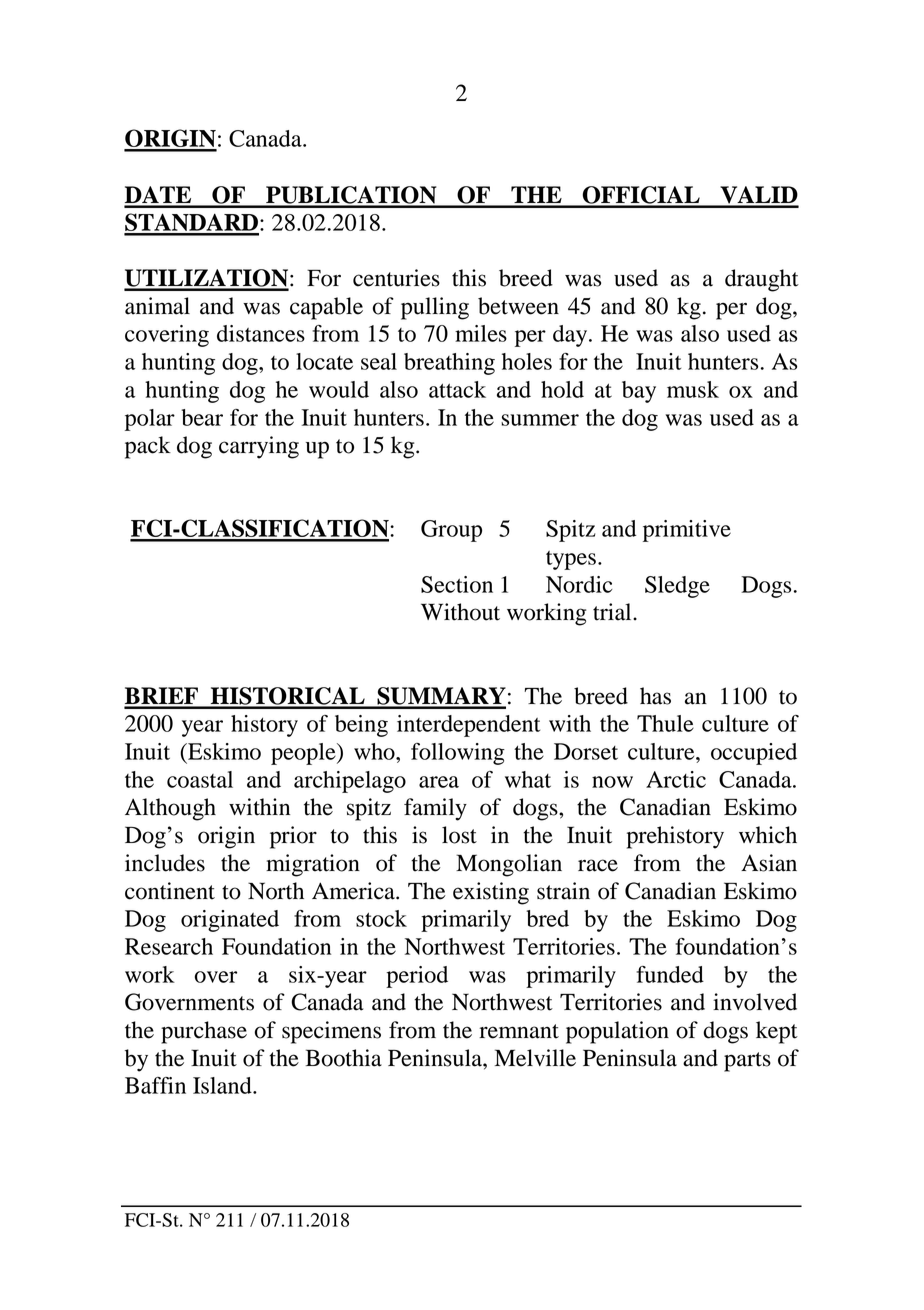  I want to click on coastal, so click(200, 779).
